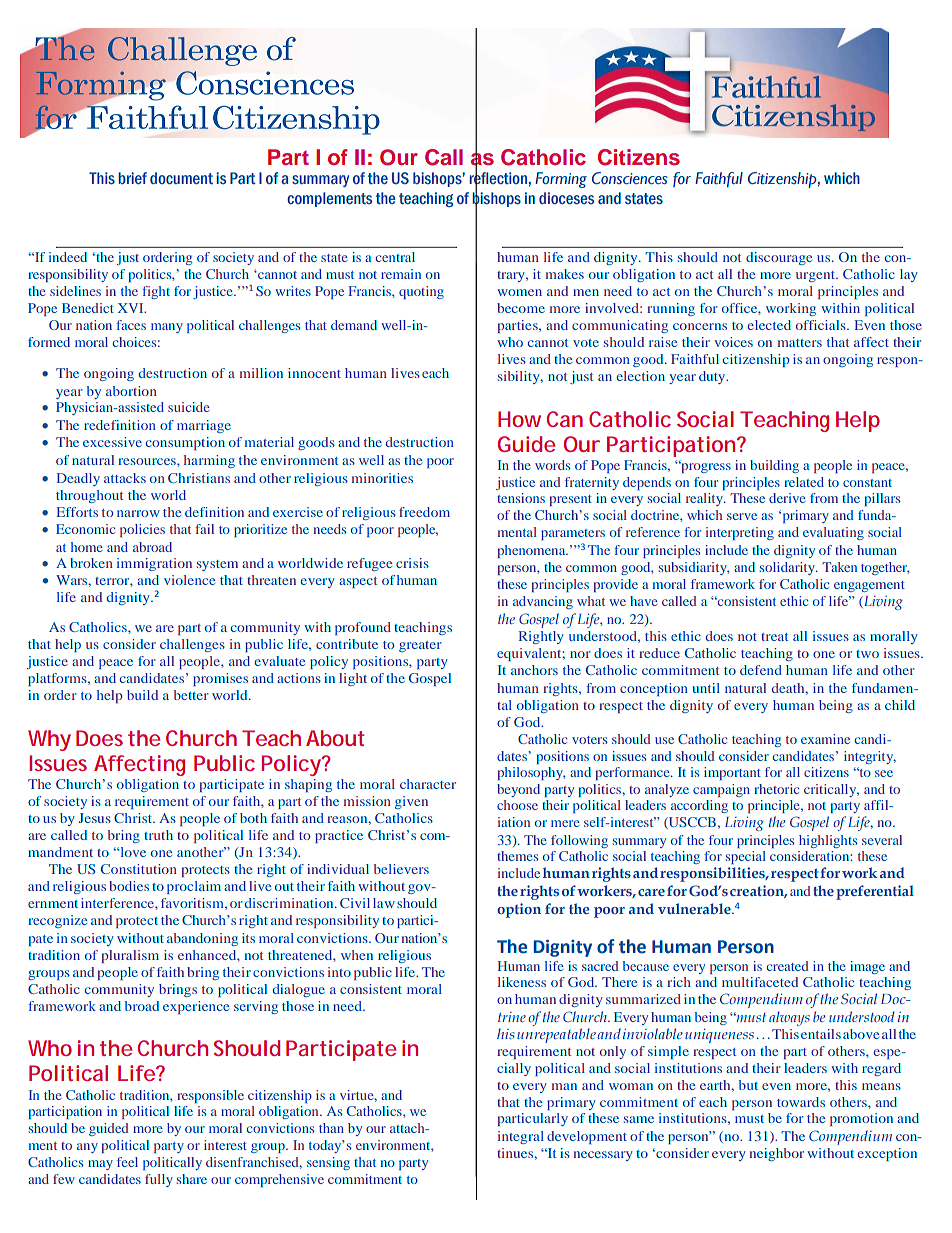  What do you see at coordinates (191, 695) in the image?
I see `better` at bounding box center [191, 695].
